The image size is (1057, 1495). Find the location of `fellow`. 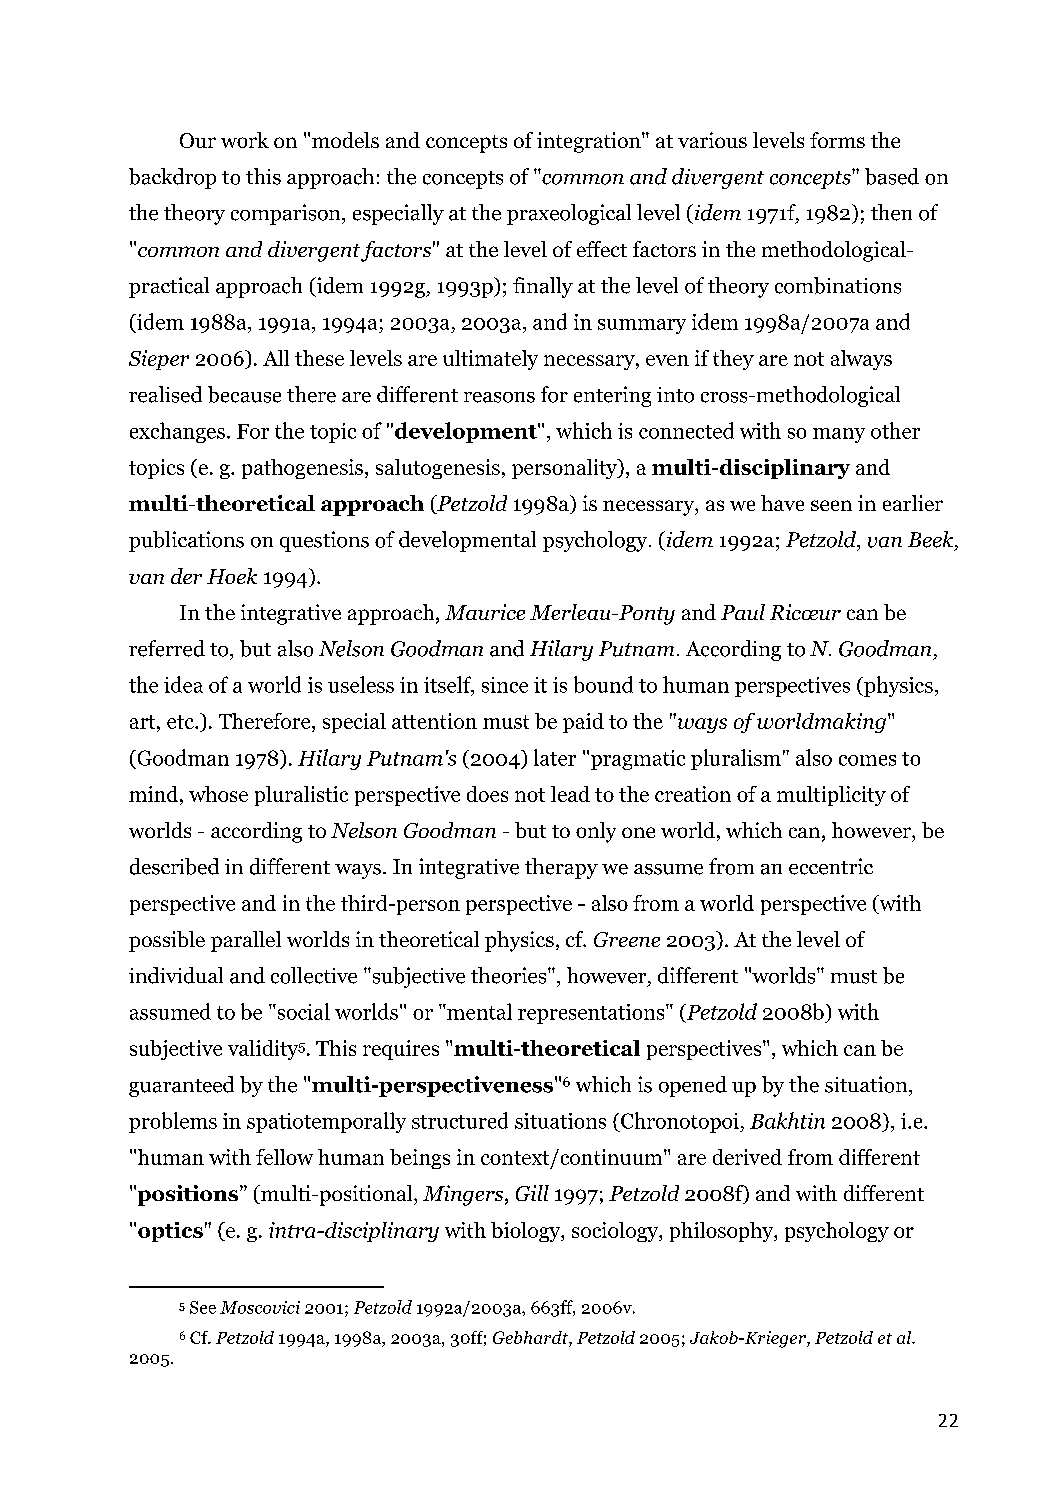

fellow is located at coordinates (284, 1157).
